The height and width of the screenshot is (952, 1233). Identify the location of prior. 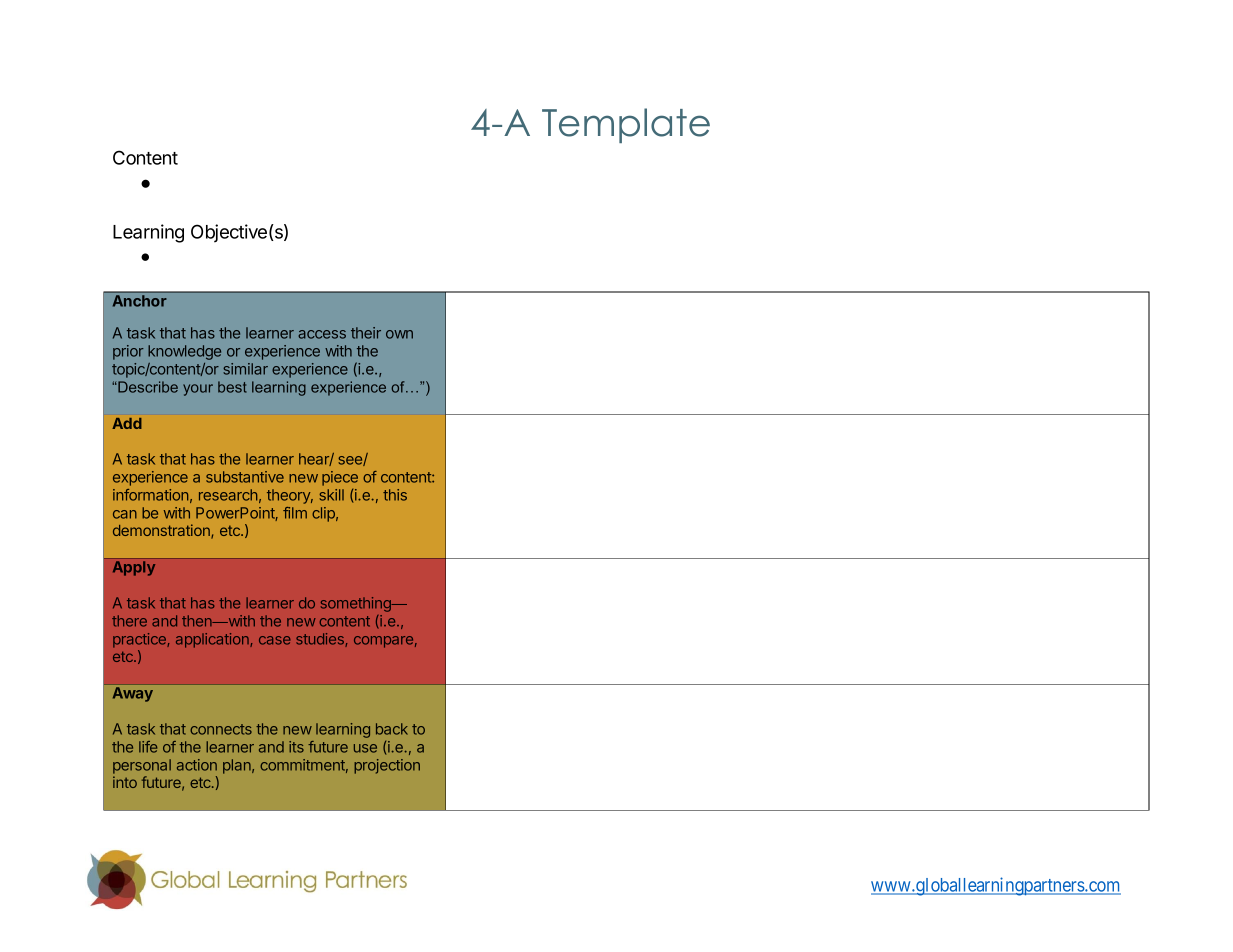
(128, 352).
